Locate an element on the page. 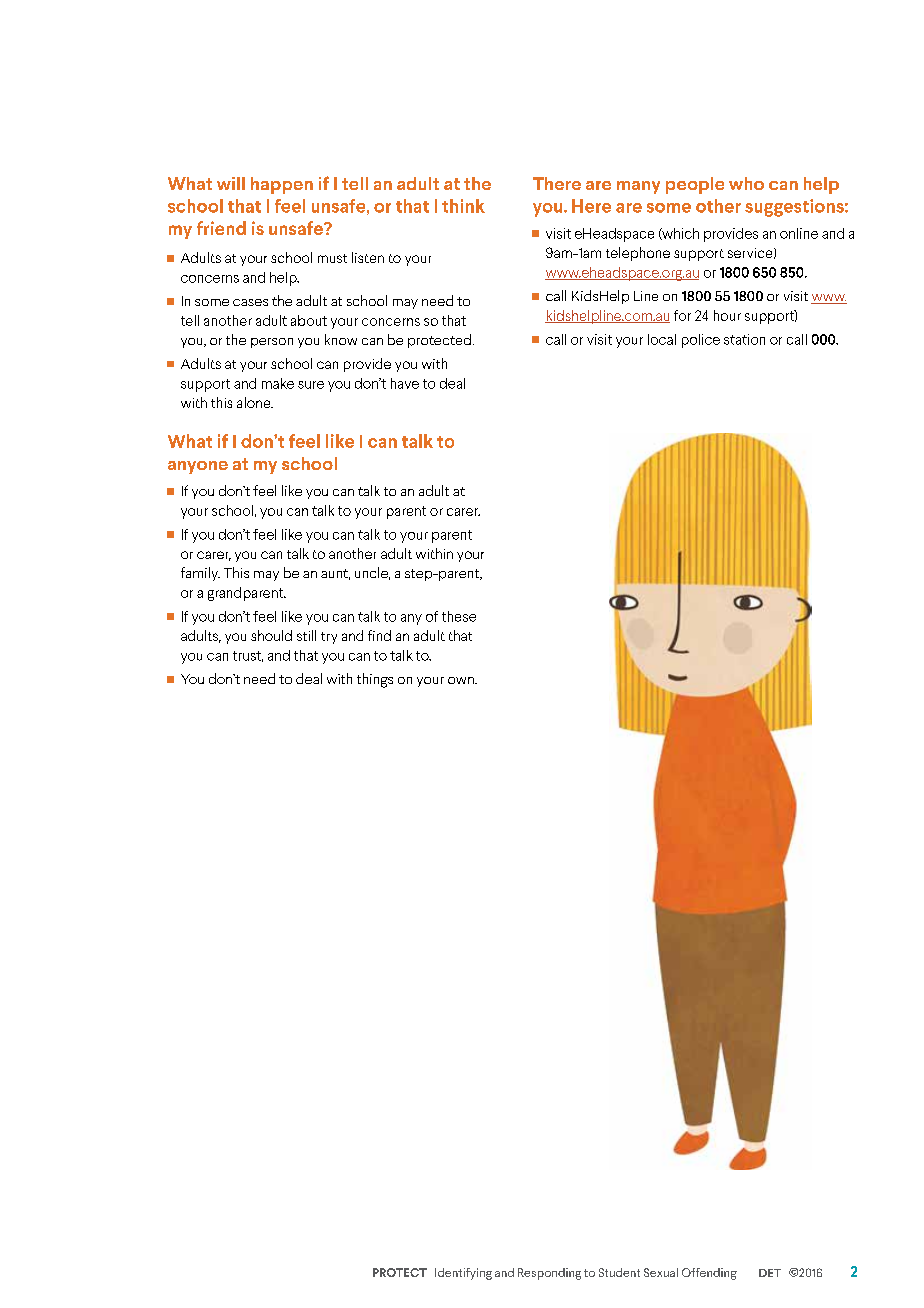 This image has height=1308, width=924. people is located at coordinates (695, 185).
